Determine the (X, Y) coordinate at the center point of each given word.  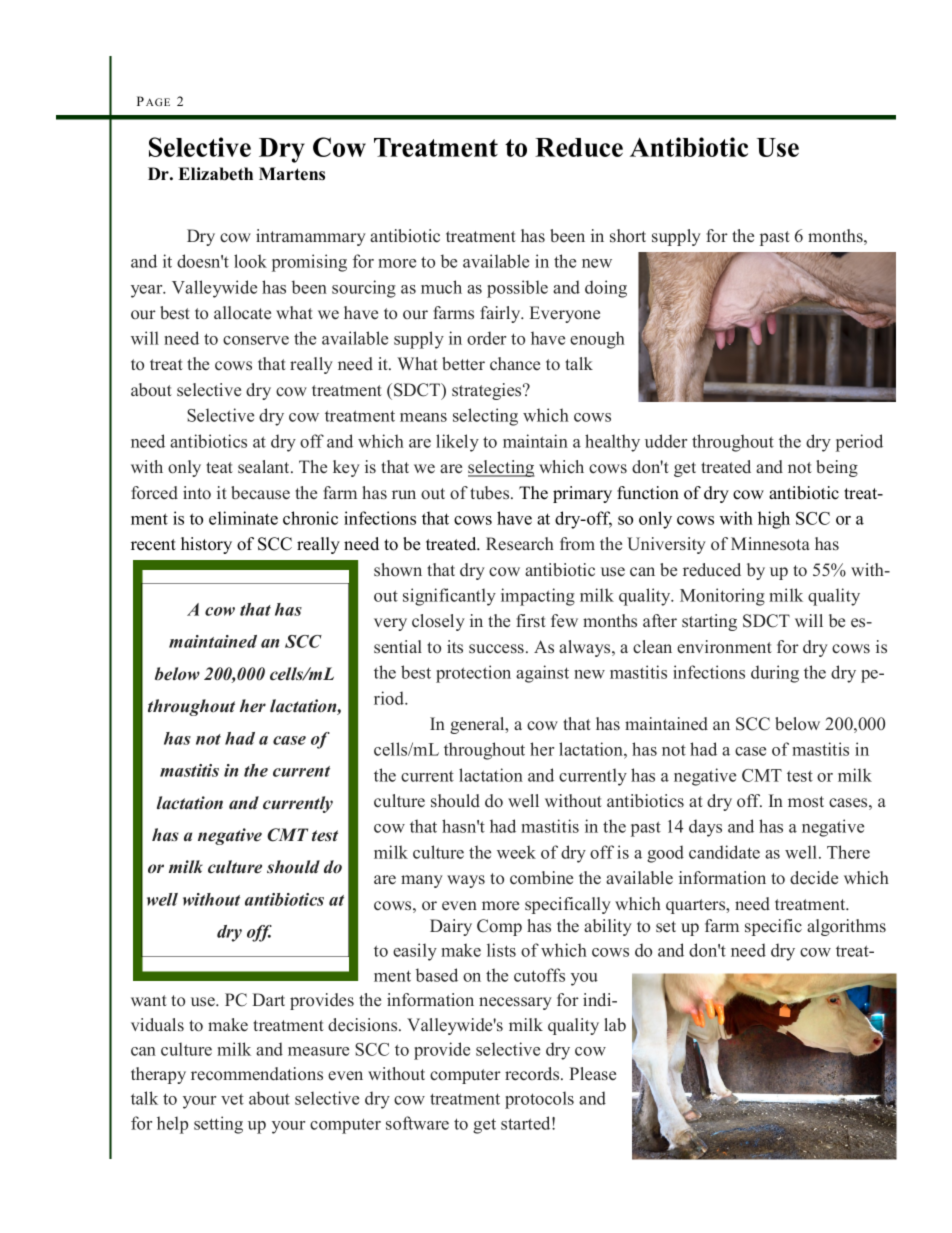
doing (606, 289)
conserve (256, 340)
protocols (539, 1100)
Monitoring (722, 597)
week (516, 852)
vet (232, 1099)
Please (592, 1074)
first (531, 621)
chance (515, 364)
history (206, 545)
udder (666, 441)
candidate (724, 852)
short (628, 236)
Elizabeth (215, 174)
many (422, 881)
